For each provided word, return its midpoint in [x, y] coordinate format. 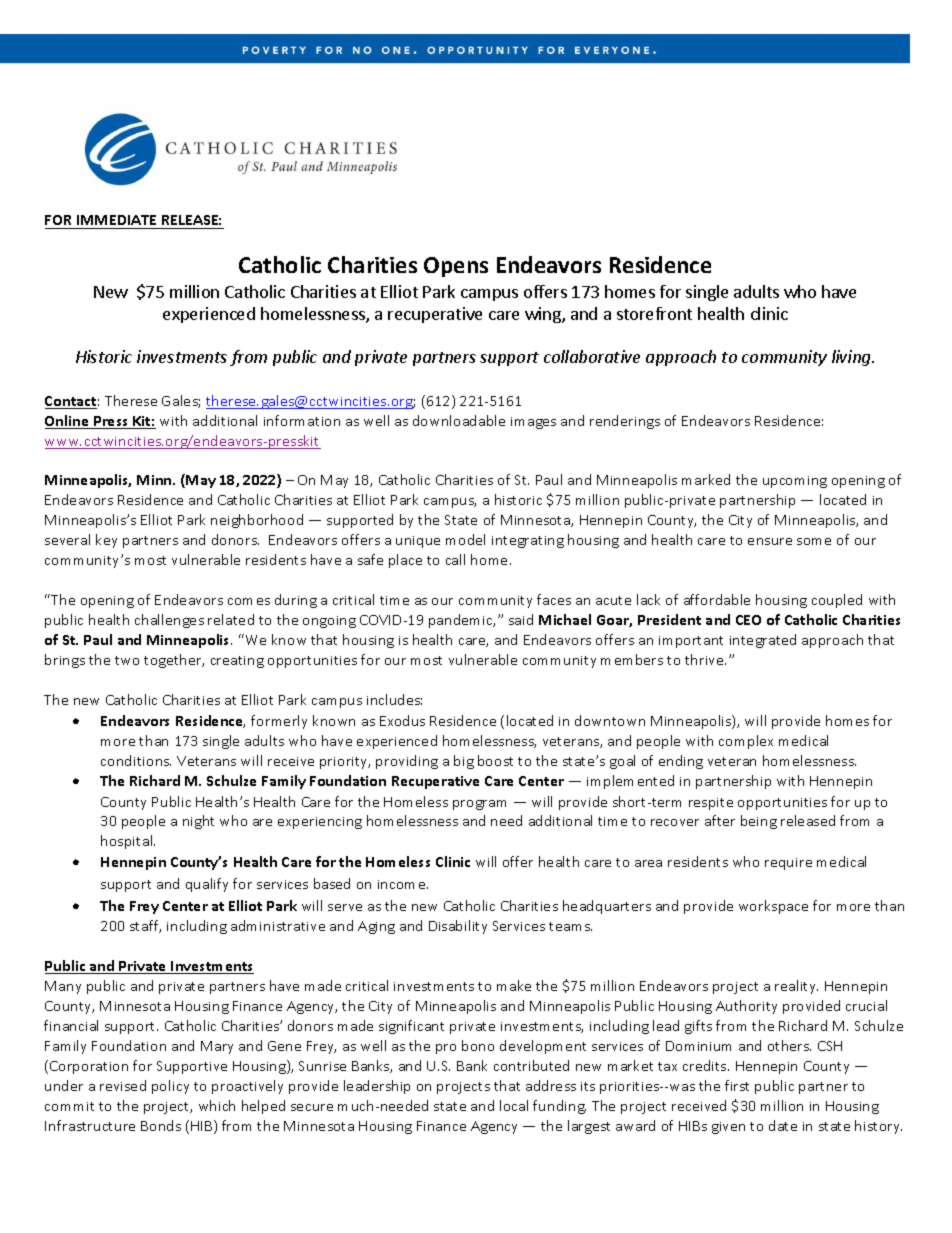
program [479, 805]
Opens [456, 267]
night [198, 822]
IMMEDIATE [116, 220]
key [106, 541]
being [759, 822]
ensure [770, 541]
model [465, 539]
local [514, 1105]
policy [170, 1087]
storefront [654, 313]
